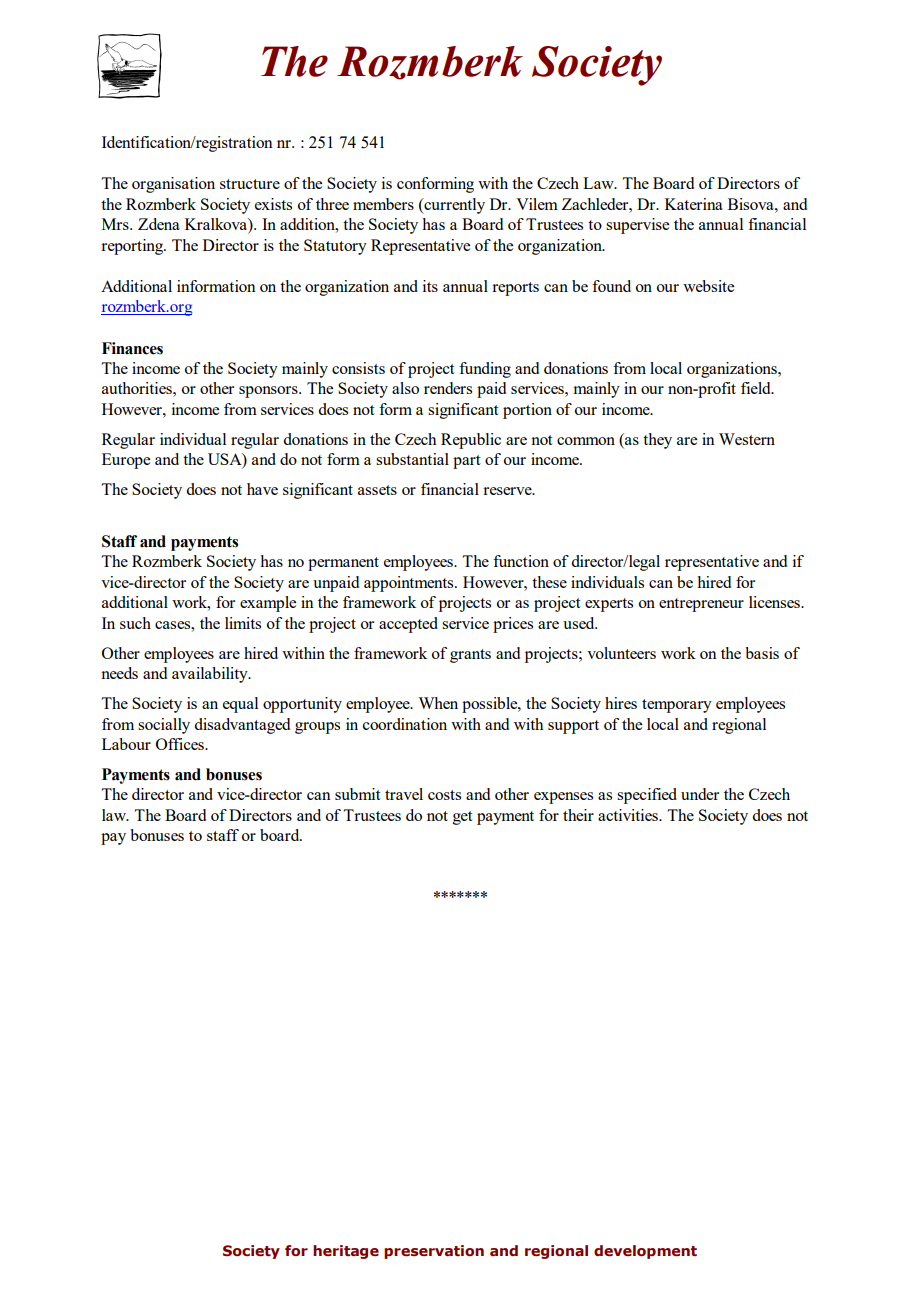 The width and height of the image is (924, 1308). What do you see at coordinates (629, 815) in the image?
I see `activities` at bounding box center [629, 815].
